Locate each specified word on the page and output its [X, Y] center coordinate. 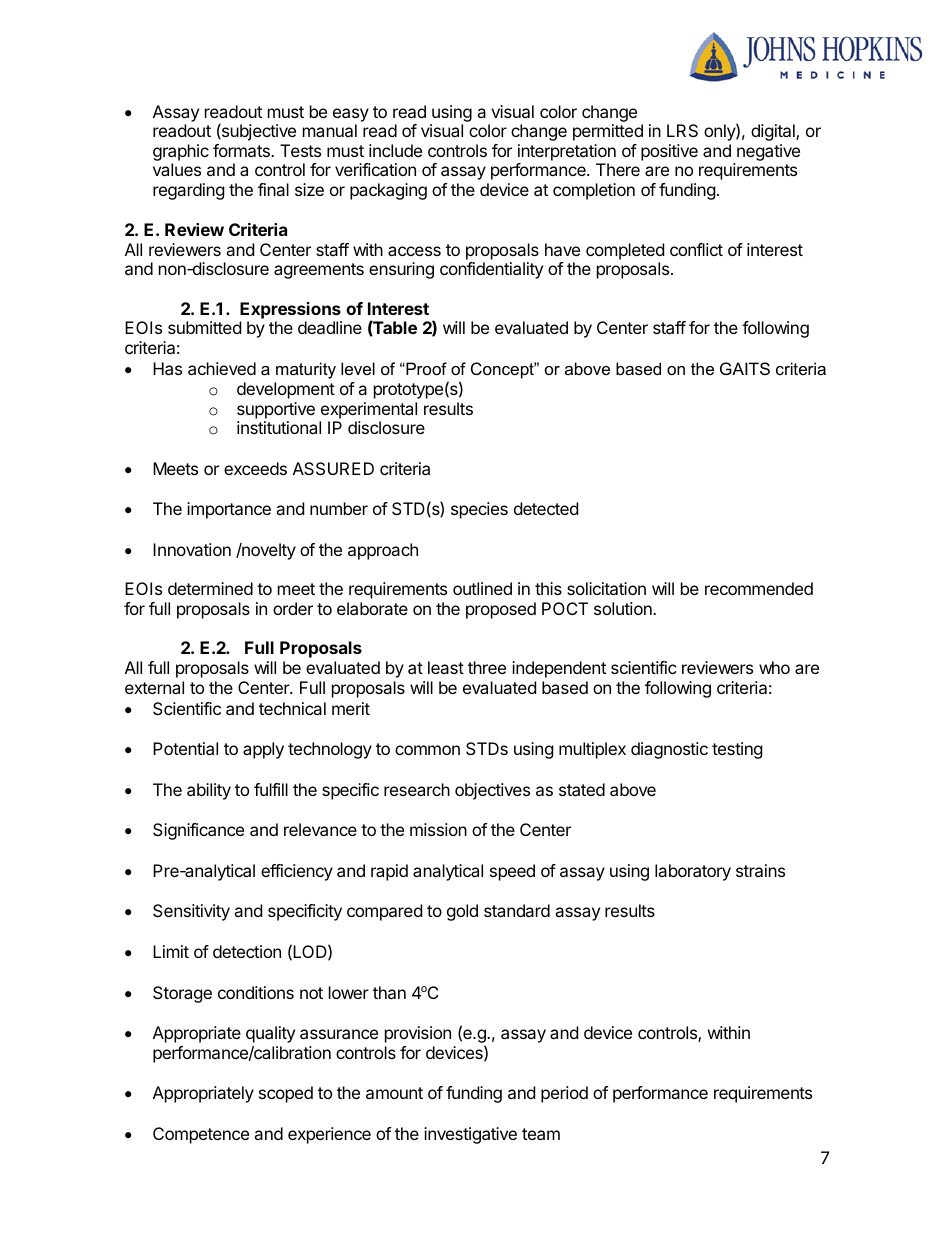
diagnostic [669, 750]
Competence [201, 1135]
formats [242, 150]
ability [209, 791]
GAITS [745, 368]
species [479, 510]
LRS [682, 130]
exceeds [255, 468]
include [395, 150]
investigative [470, 1135]
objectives [492, 791]
